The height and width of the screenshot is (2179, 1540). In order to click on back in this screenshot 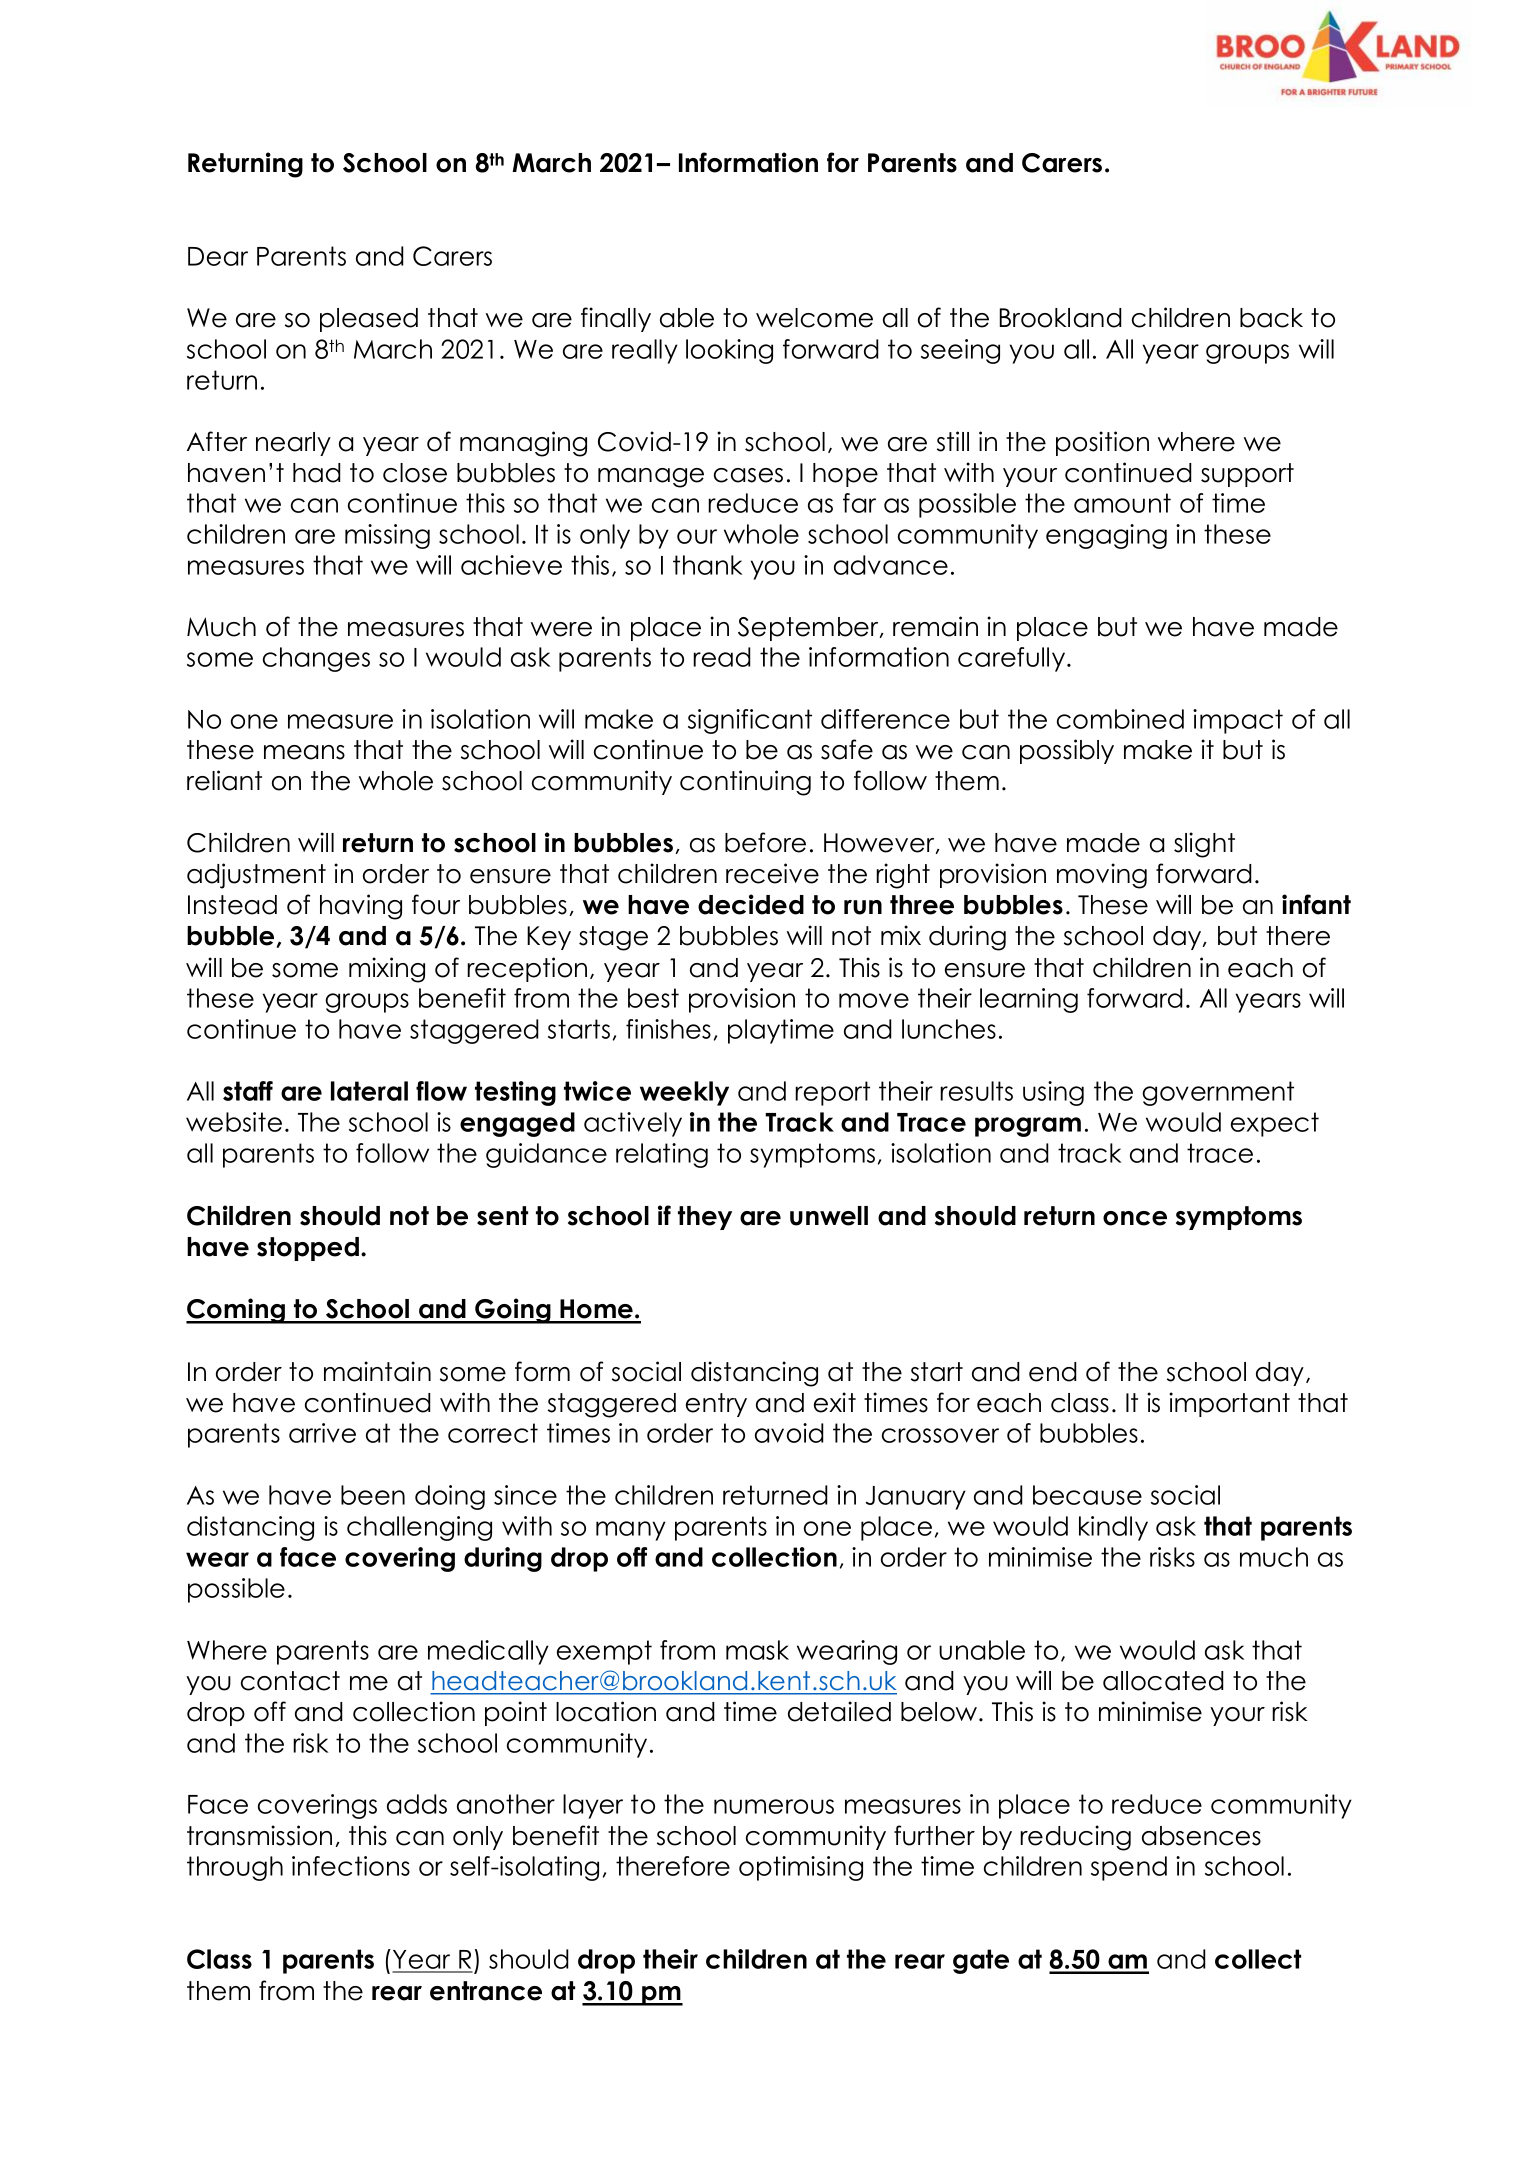, I will do `click(1271, 318)`.
